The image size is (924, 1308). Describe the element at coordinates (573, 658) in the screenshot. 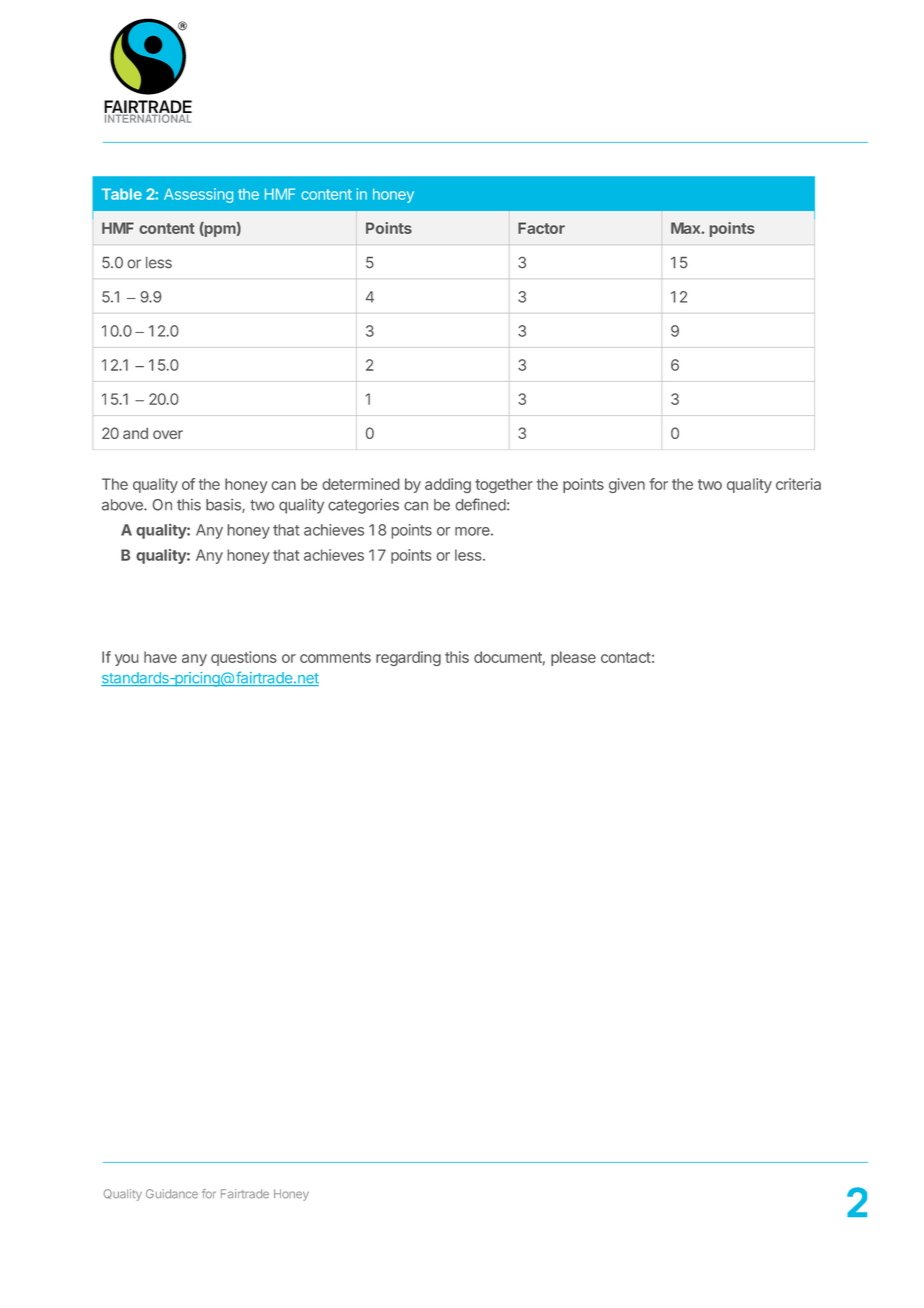

I see `please` at that location.
